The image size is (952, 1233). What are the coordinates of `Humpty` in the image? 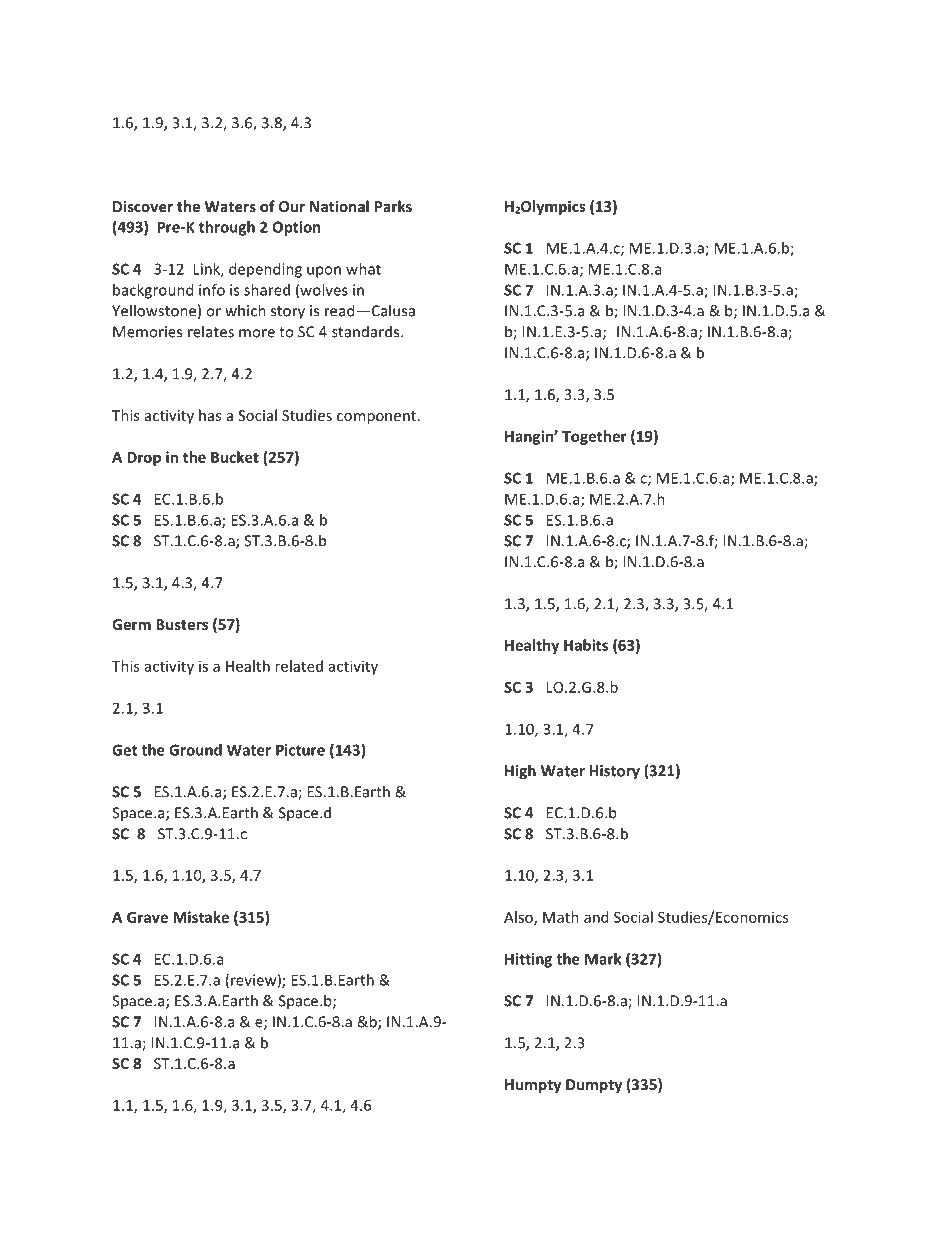 It's located at (533, 1086).
